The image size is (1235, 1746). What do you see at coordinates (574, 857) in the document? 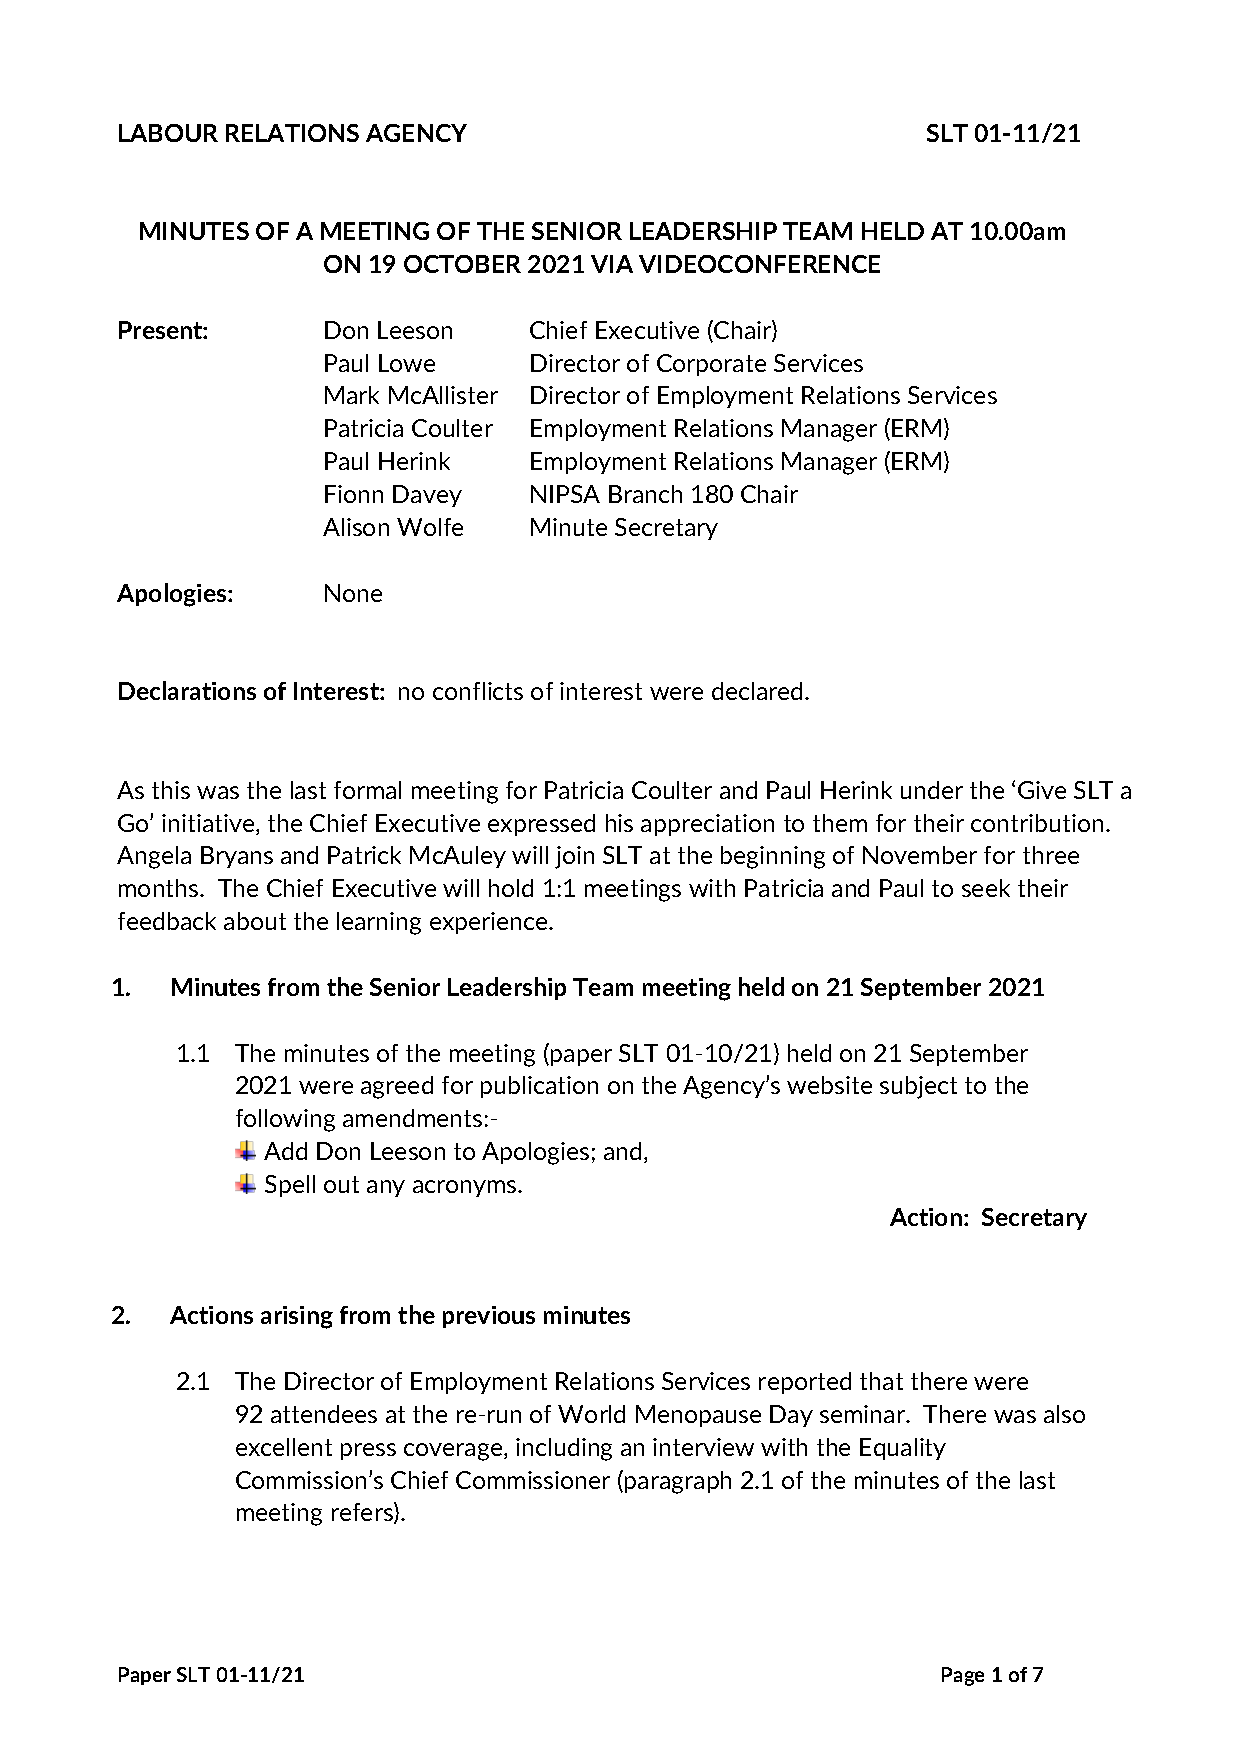
I see `join` at bounding box center [574, 857].
